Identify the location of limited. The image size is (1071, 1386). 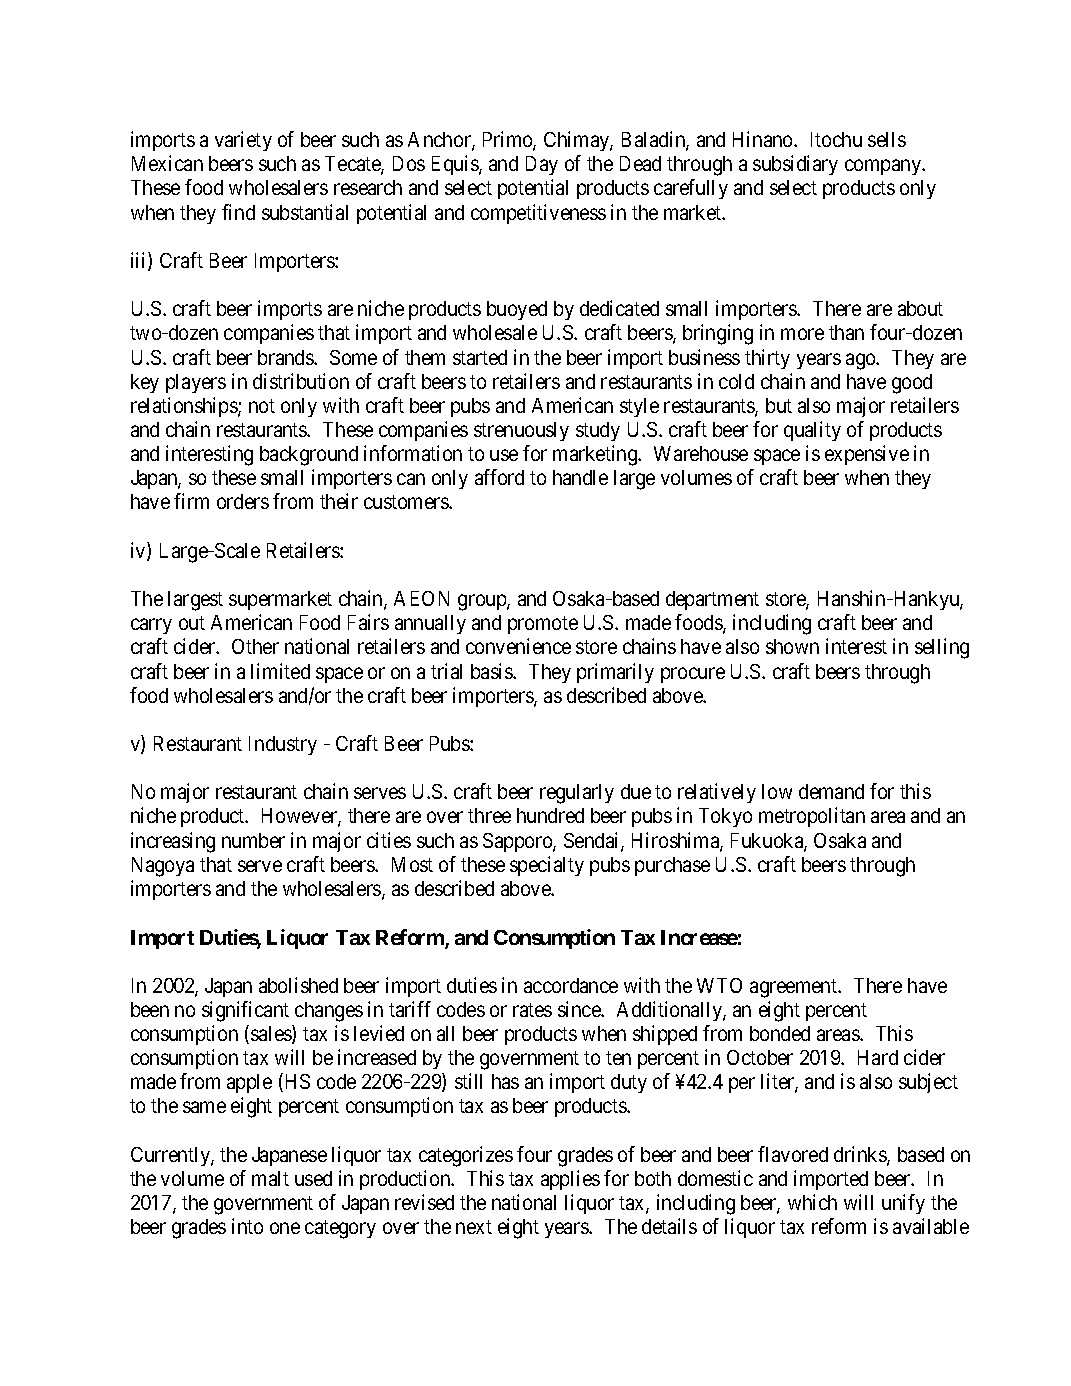
(280, 671).
